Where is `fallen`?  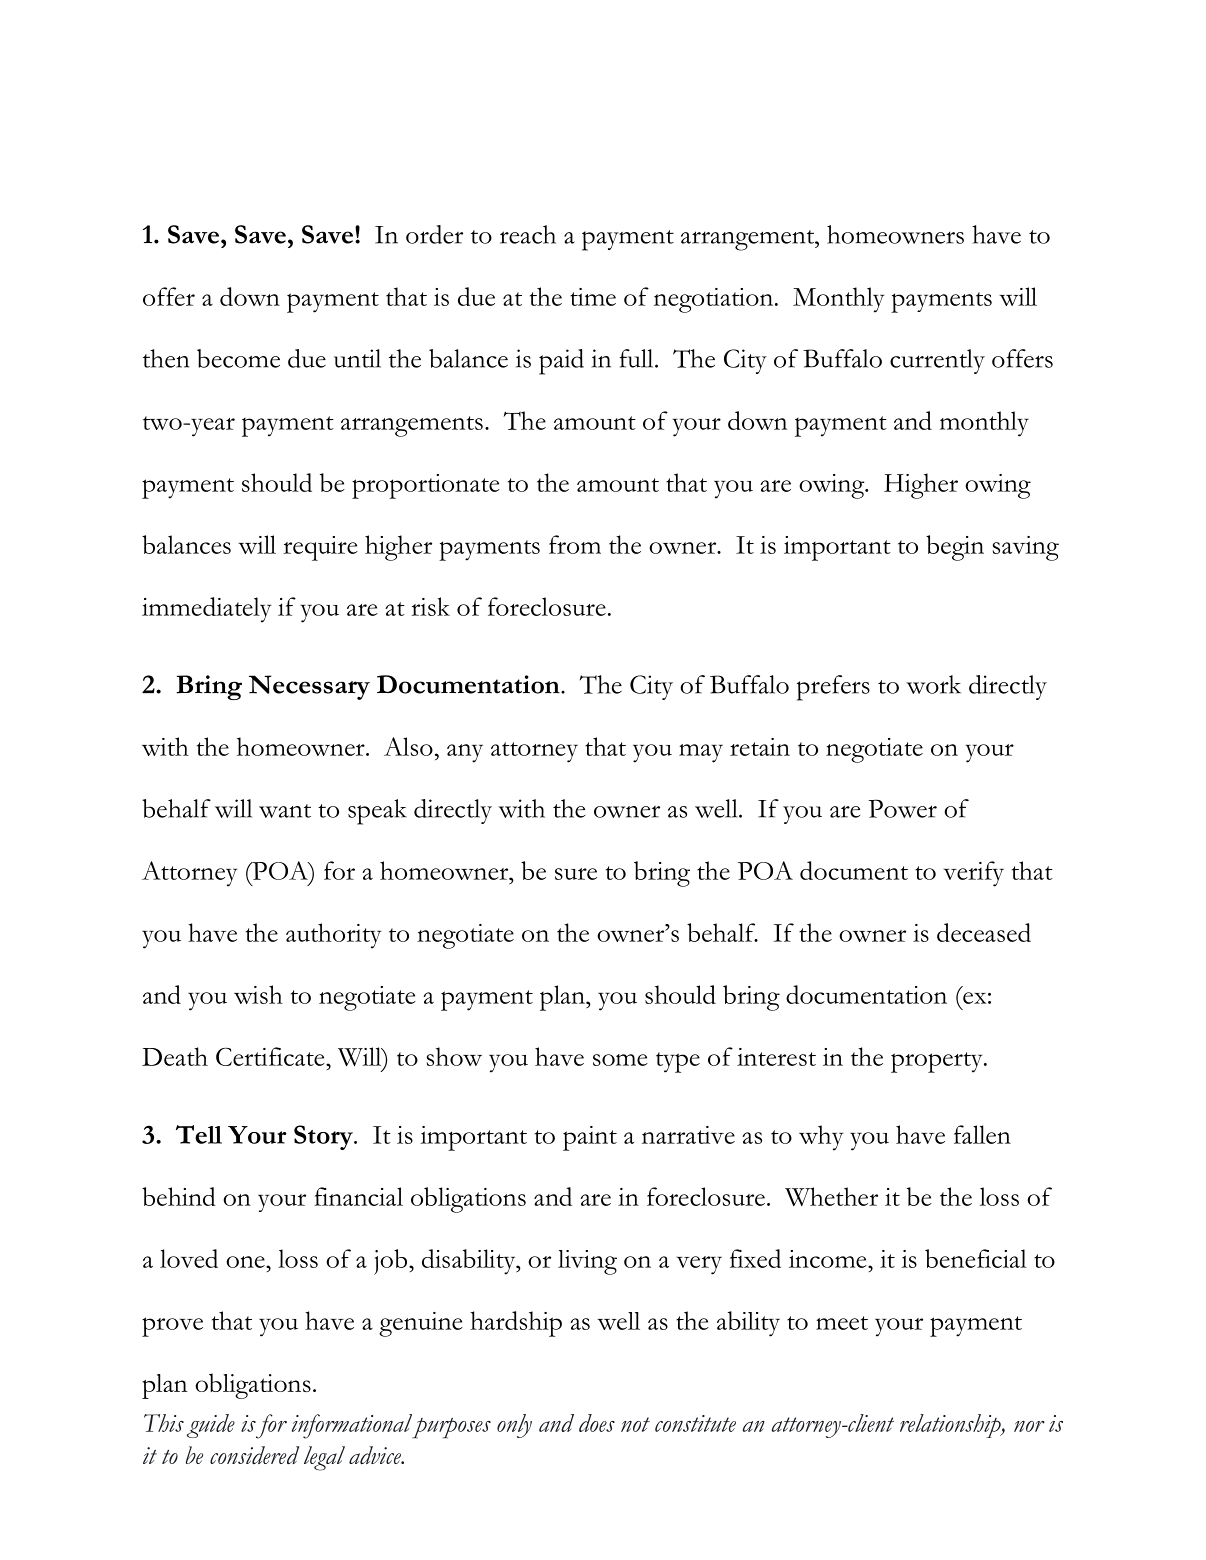 fallen is located at coordinates (982, 1134).
